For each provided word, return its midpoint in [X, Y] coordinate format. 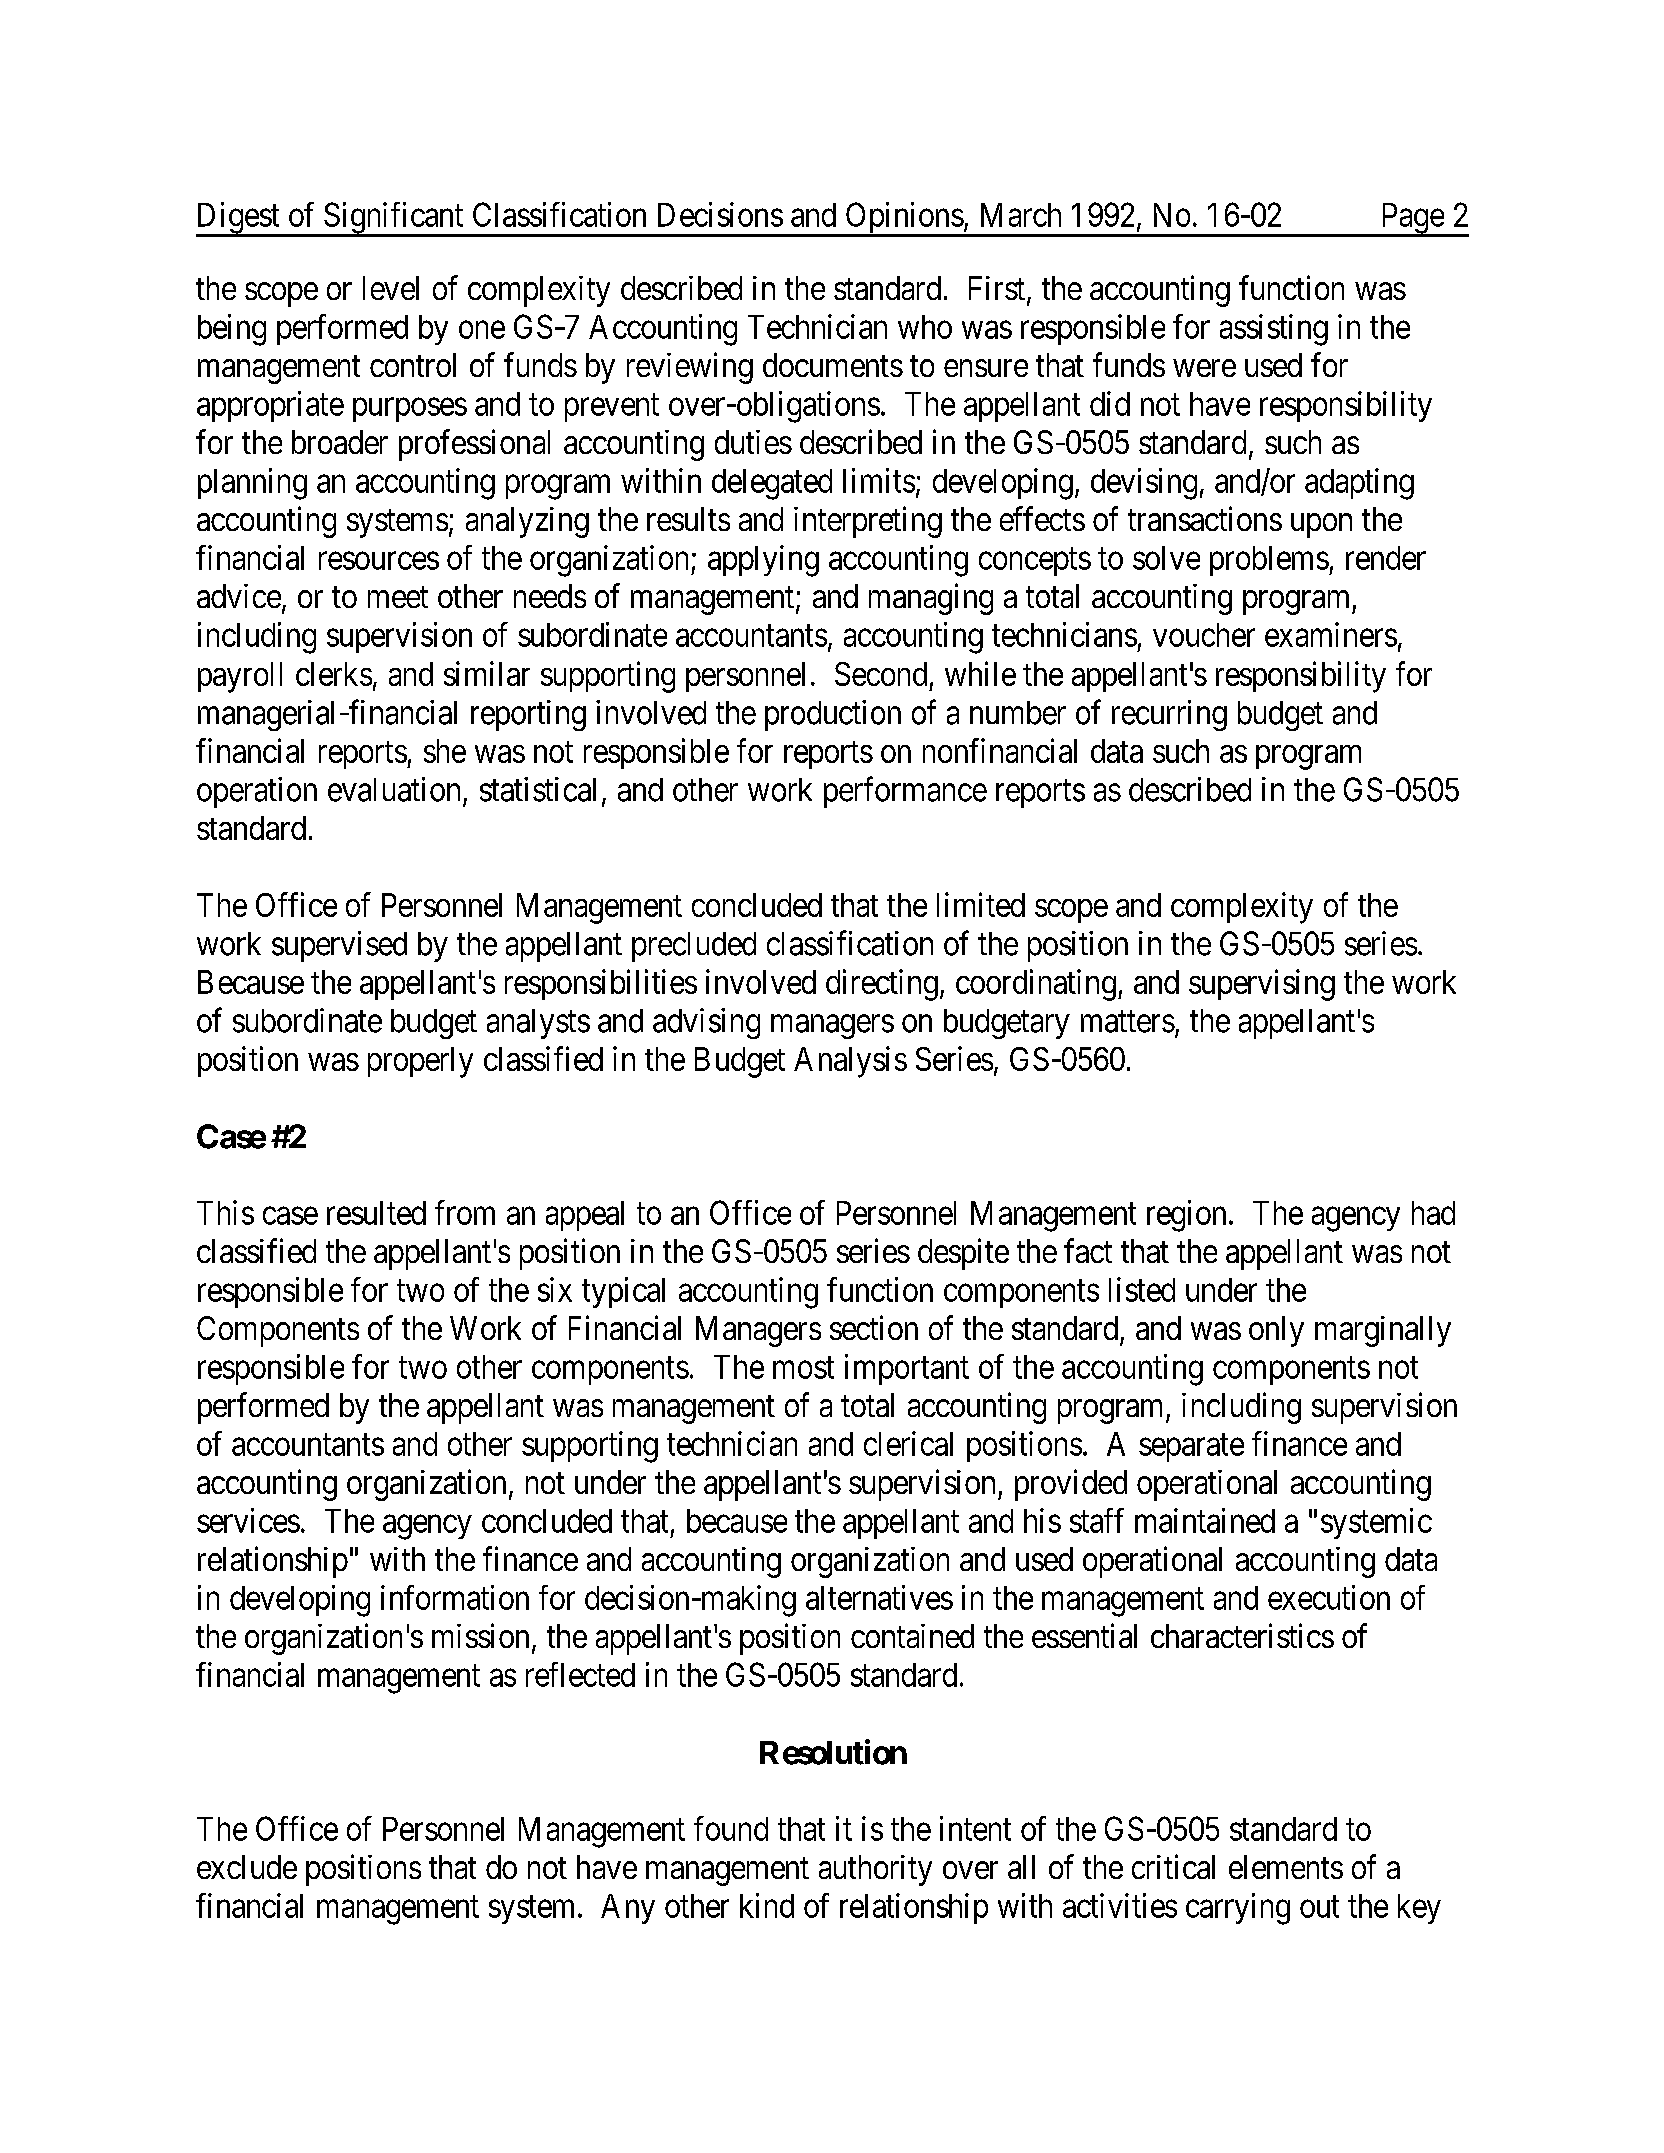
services [248, 1520]
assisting [1274, 330]
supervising [1262, 985]
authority [875, 1870]
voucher [1204, 635]
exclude [247, 1867]
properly [420, 1062]
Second [881, 674]
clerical [908, 1443]
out [1319, 1907]
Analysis [850, 1062]
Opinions [903, 219]
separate [1191, 1448]
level [391, 288]
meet [398, 597]
